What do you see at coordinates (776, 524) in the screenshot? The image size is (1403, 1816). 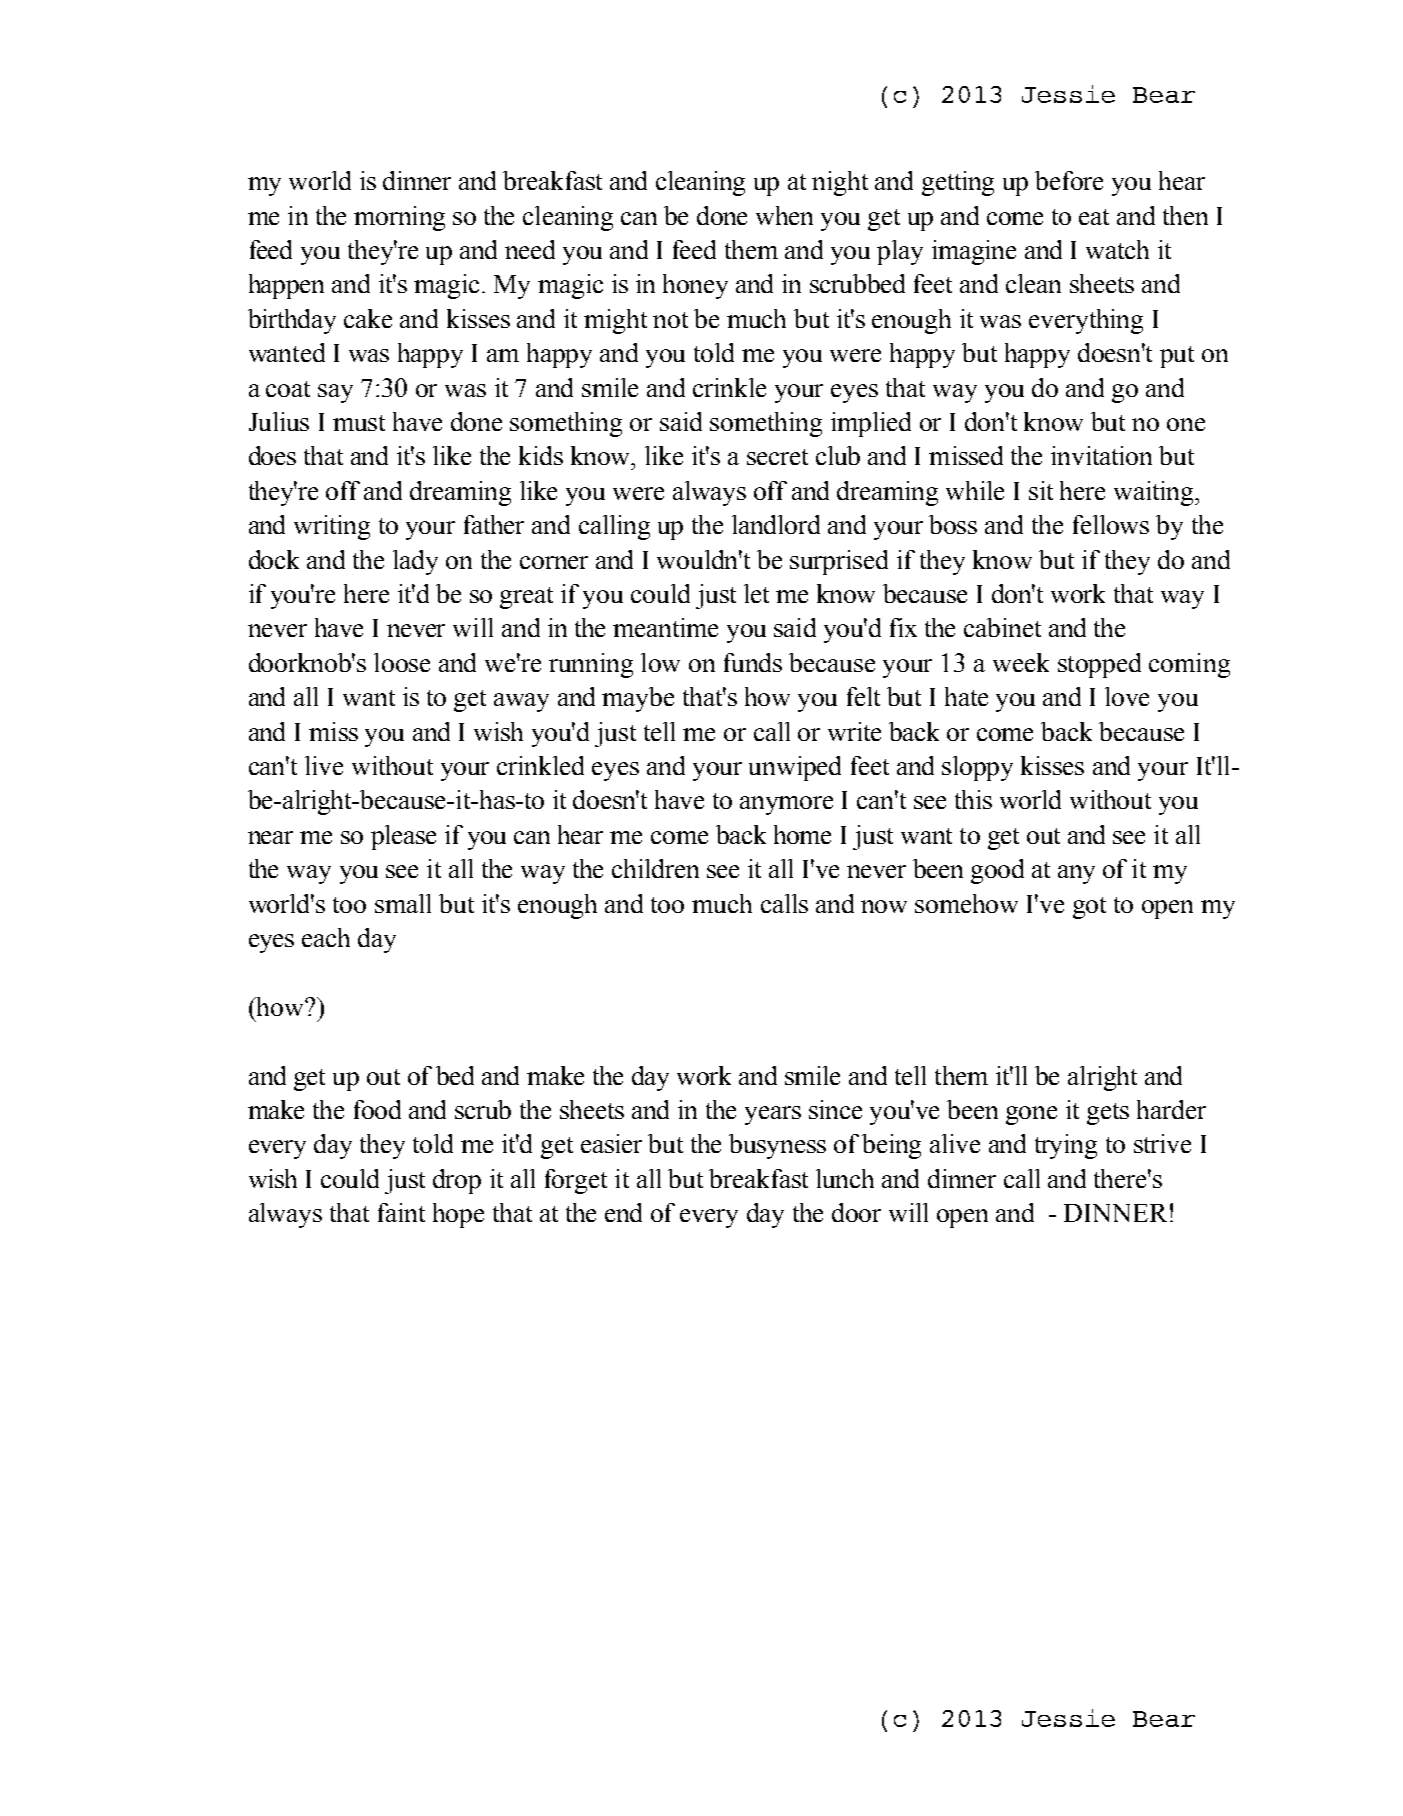 I see `landlord` at bounding box center [776, 524].
